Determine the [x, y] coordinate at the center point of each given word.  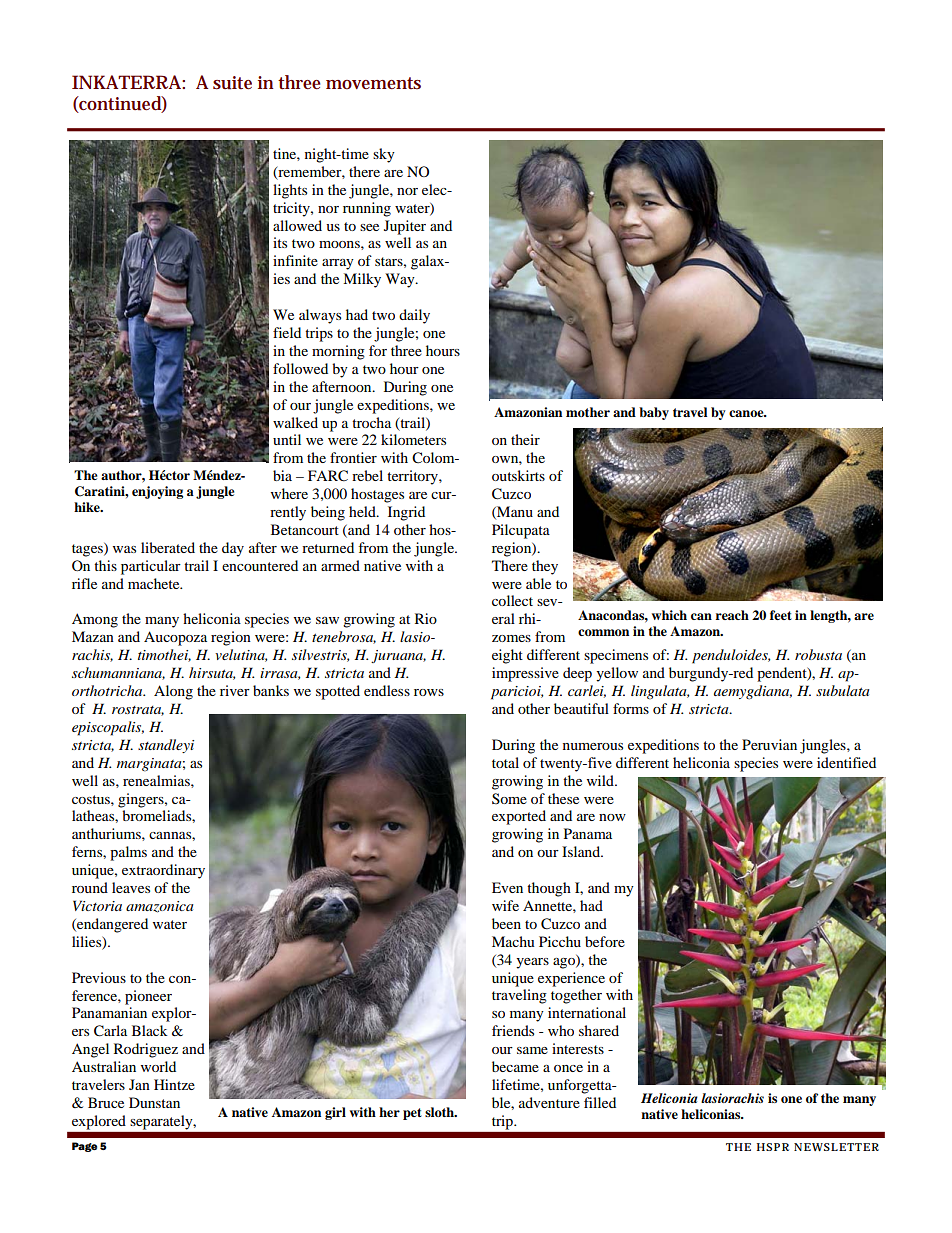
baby [654, 413]
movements [373, 83]
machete [155, 583]
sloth [440, 1112]
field [287, 332]
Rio [426, 618]
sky [384, 155]
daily [414, 316]
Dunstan [154, 1102]
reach [732, 615]
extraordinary [163, 871]
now [612, 817]
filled [600, 1102]
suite [232, 83]
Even [507, 887]
